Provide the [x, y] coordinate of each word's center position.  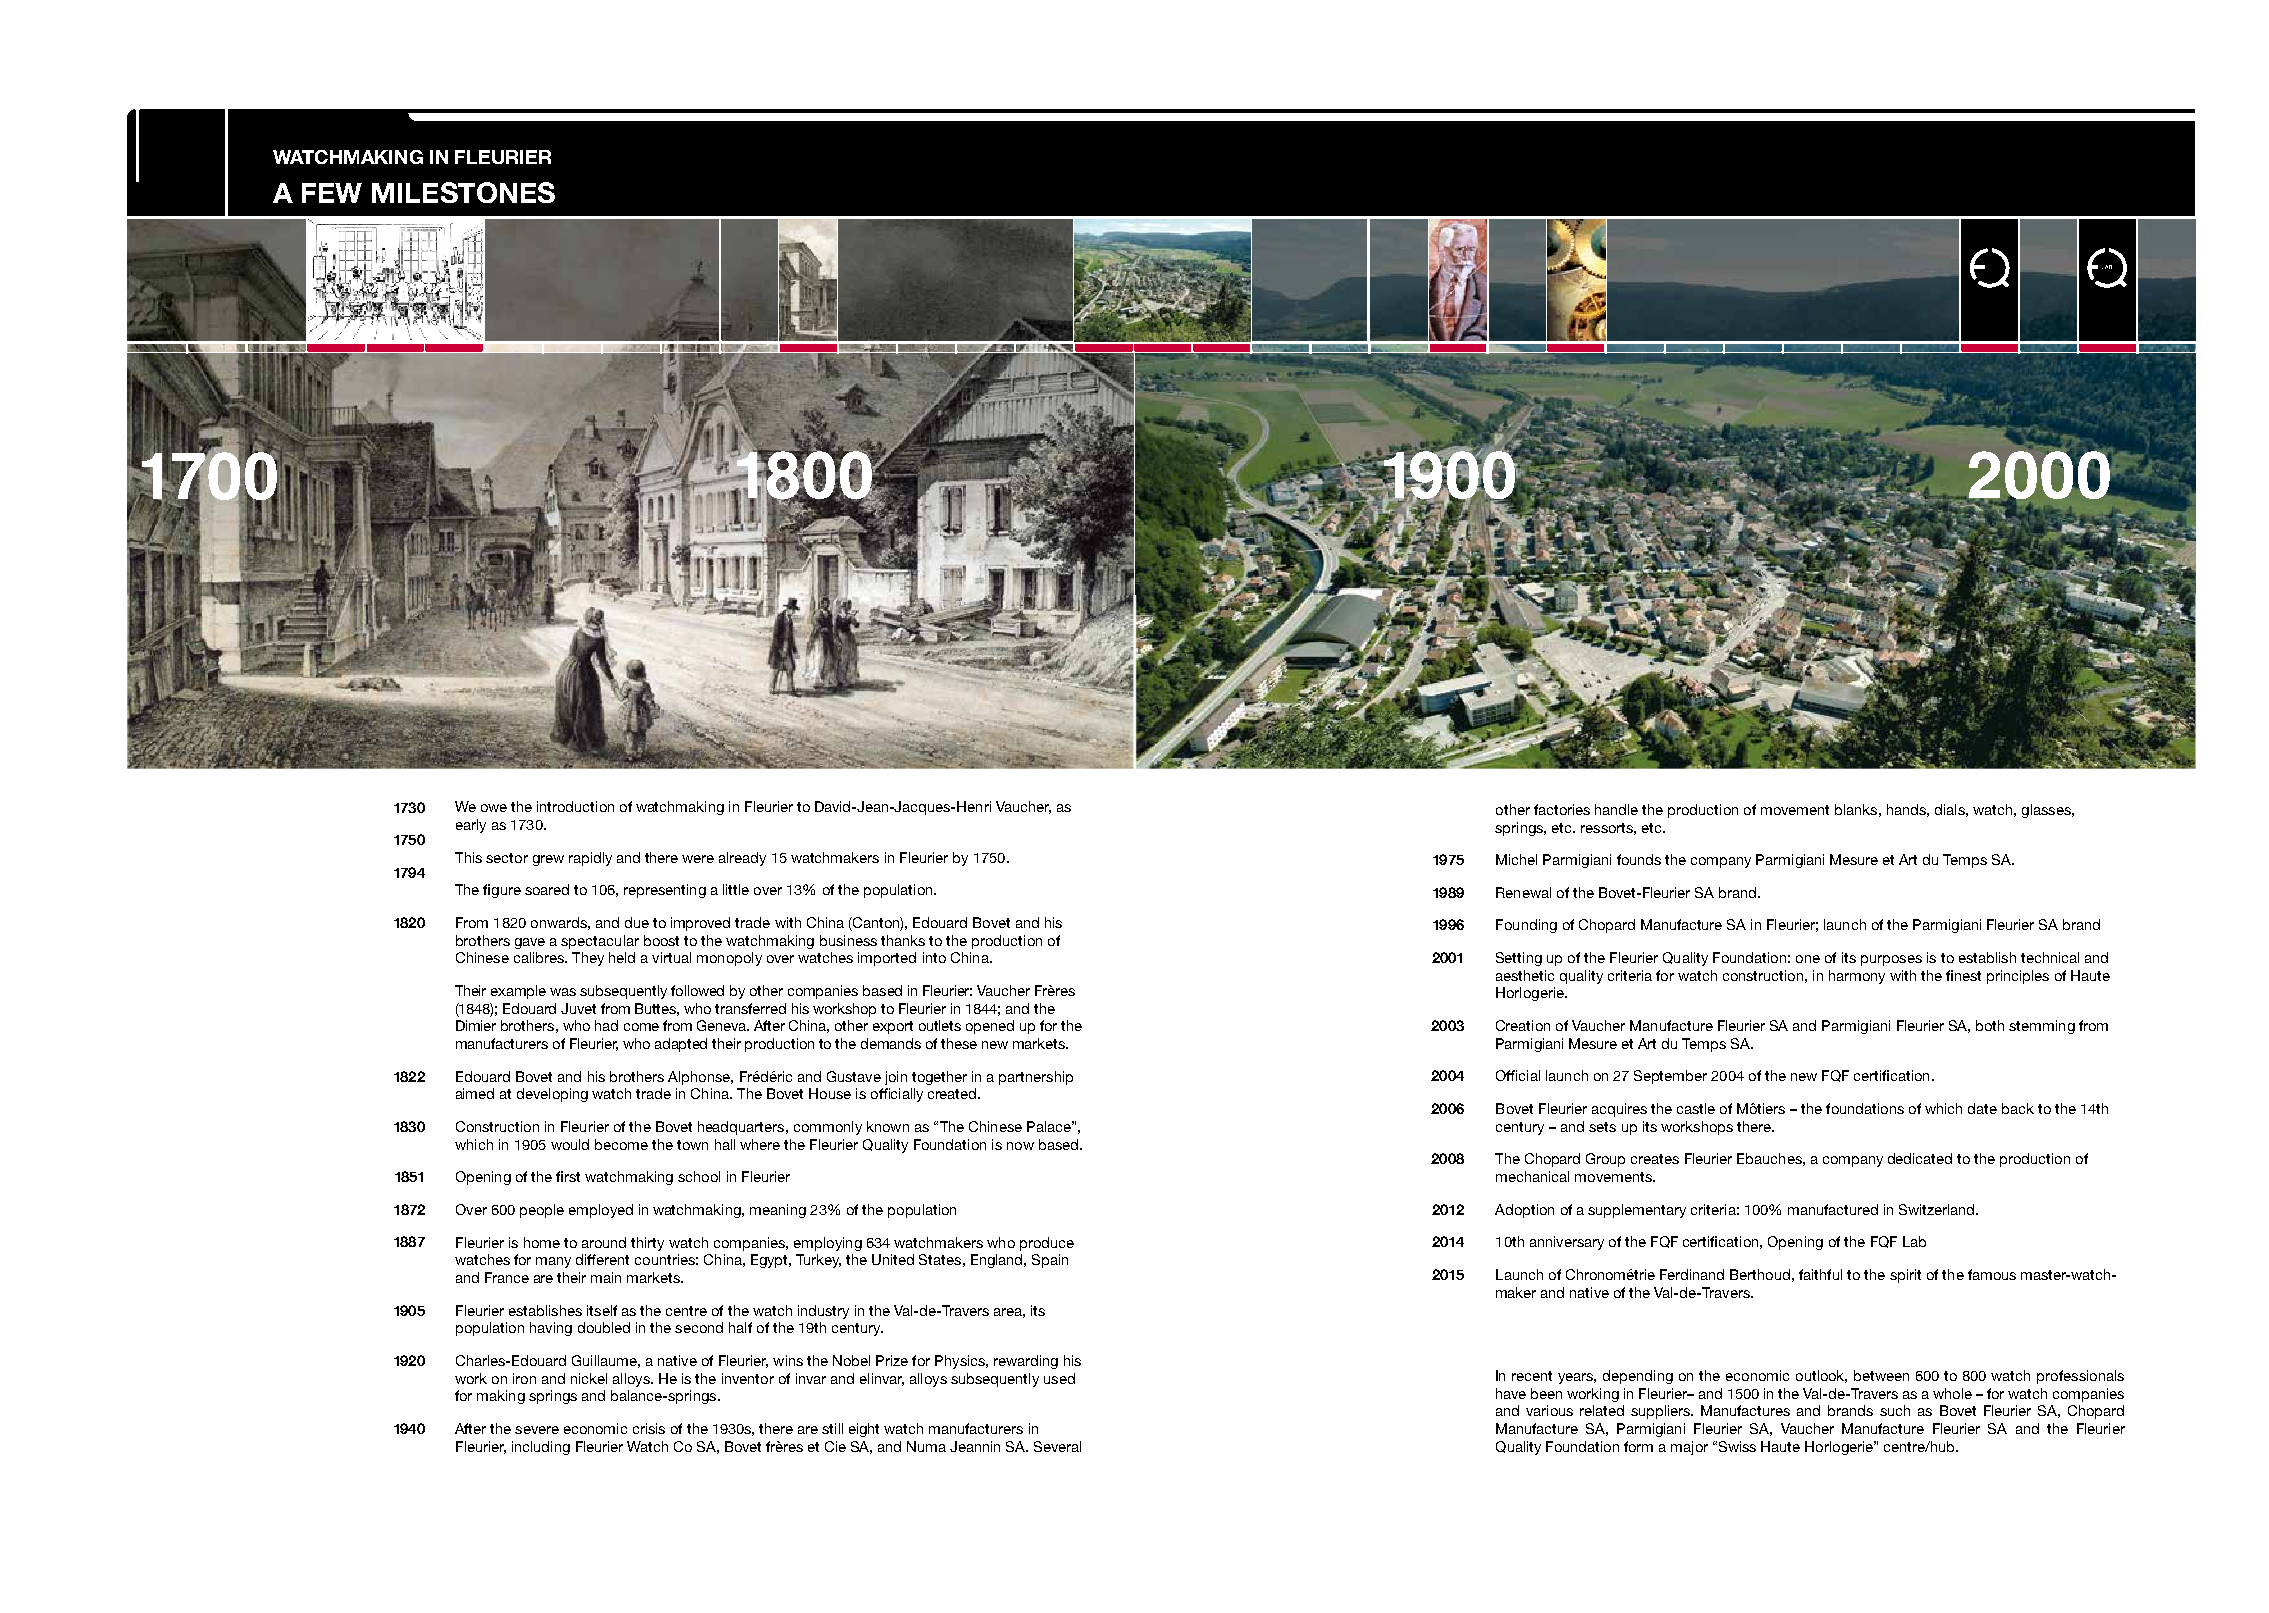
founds [1639, 859]
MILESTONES [463, 192]
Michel [1516, 859]
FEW [332, 193]
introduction [575, 806]
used [1059, 1378]
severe [537, 1430]
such [1895, 1410]
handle [1616, 809]
